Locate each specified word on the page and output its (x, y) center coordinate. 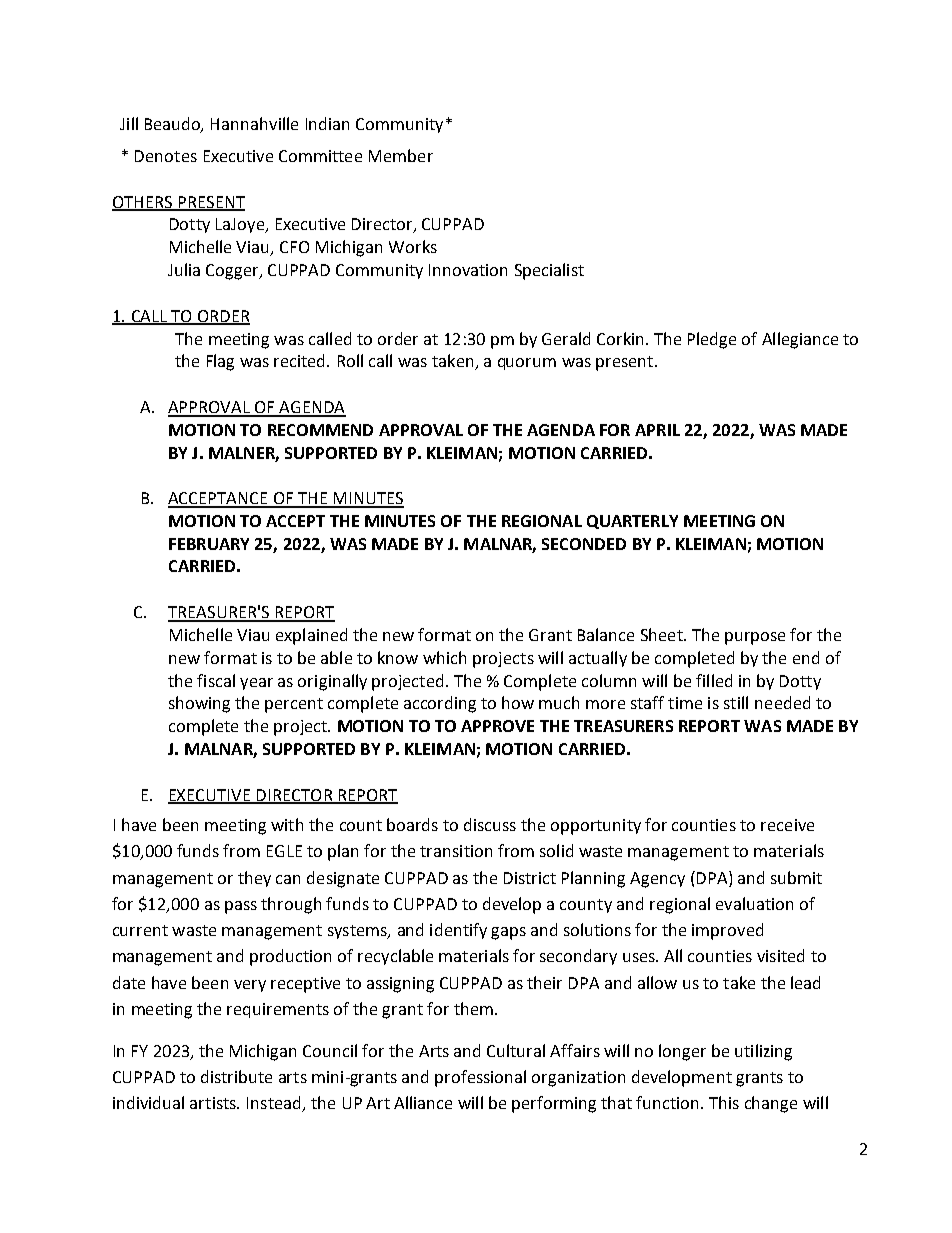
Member (401, 155)
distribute (236, 1076)
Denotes (166, 156)
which (444, 657)
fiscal (216, 680)
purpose (755, 638)
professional (480, 1078)
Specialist (549, 271)
